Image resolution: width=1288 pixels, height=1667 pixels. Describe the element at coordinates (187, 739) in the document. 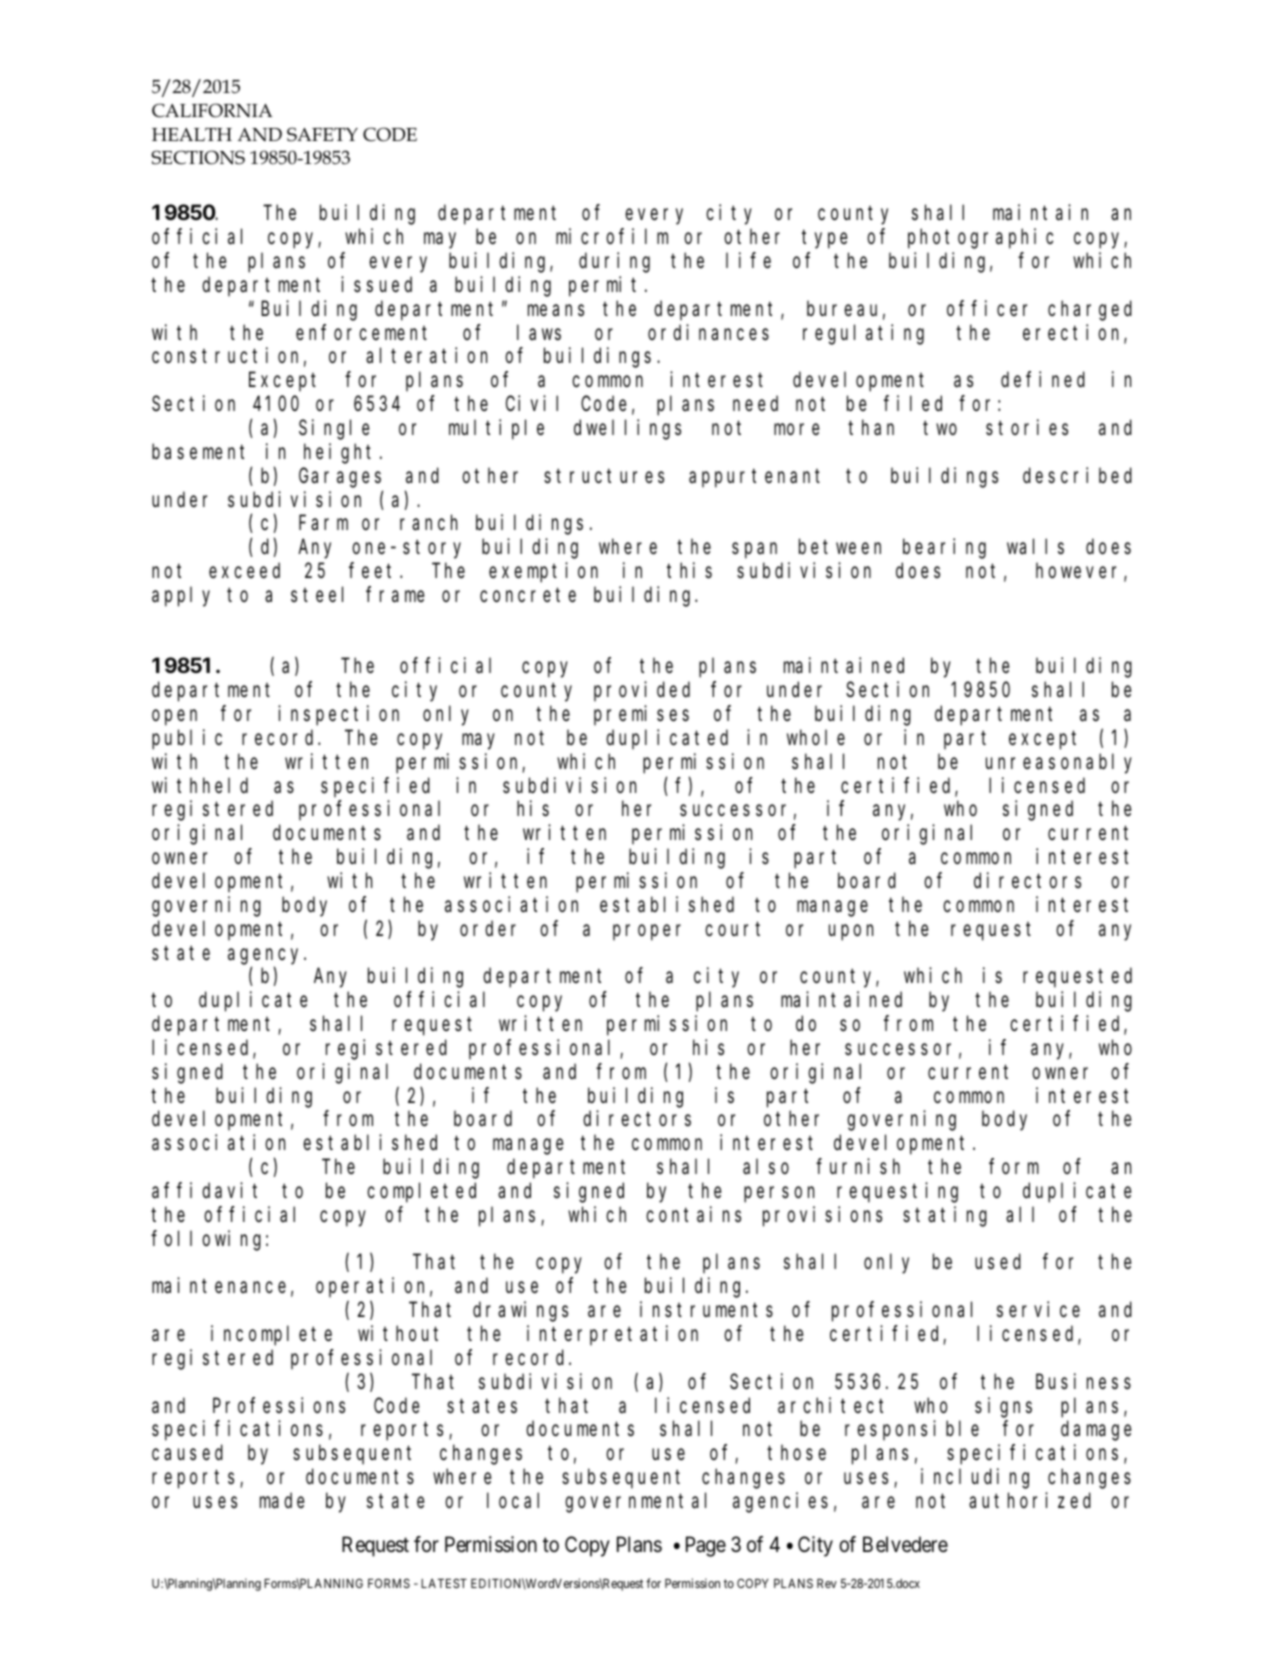

I see `public` at that location.
